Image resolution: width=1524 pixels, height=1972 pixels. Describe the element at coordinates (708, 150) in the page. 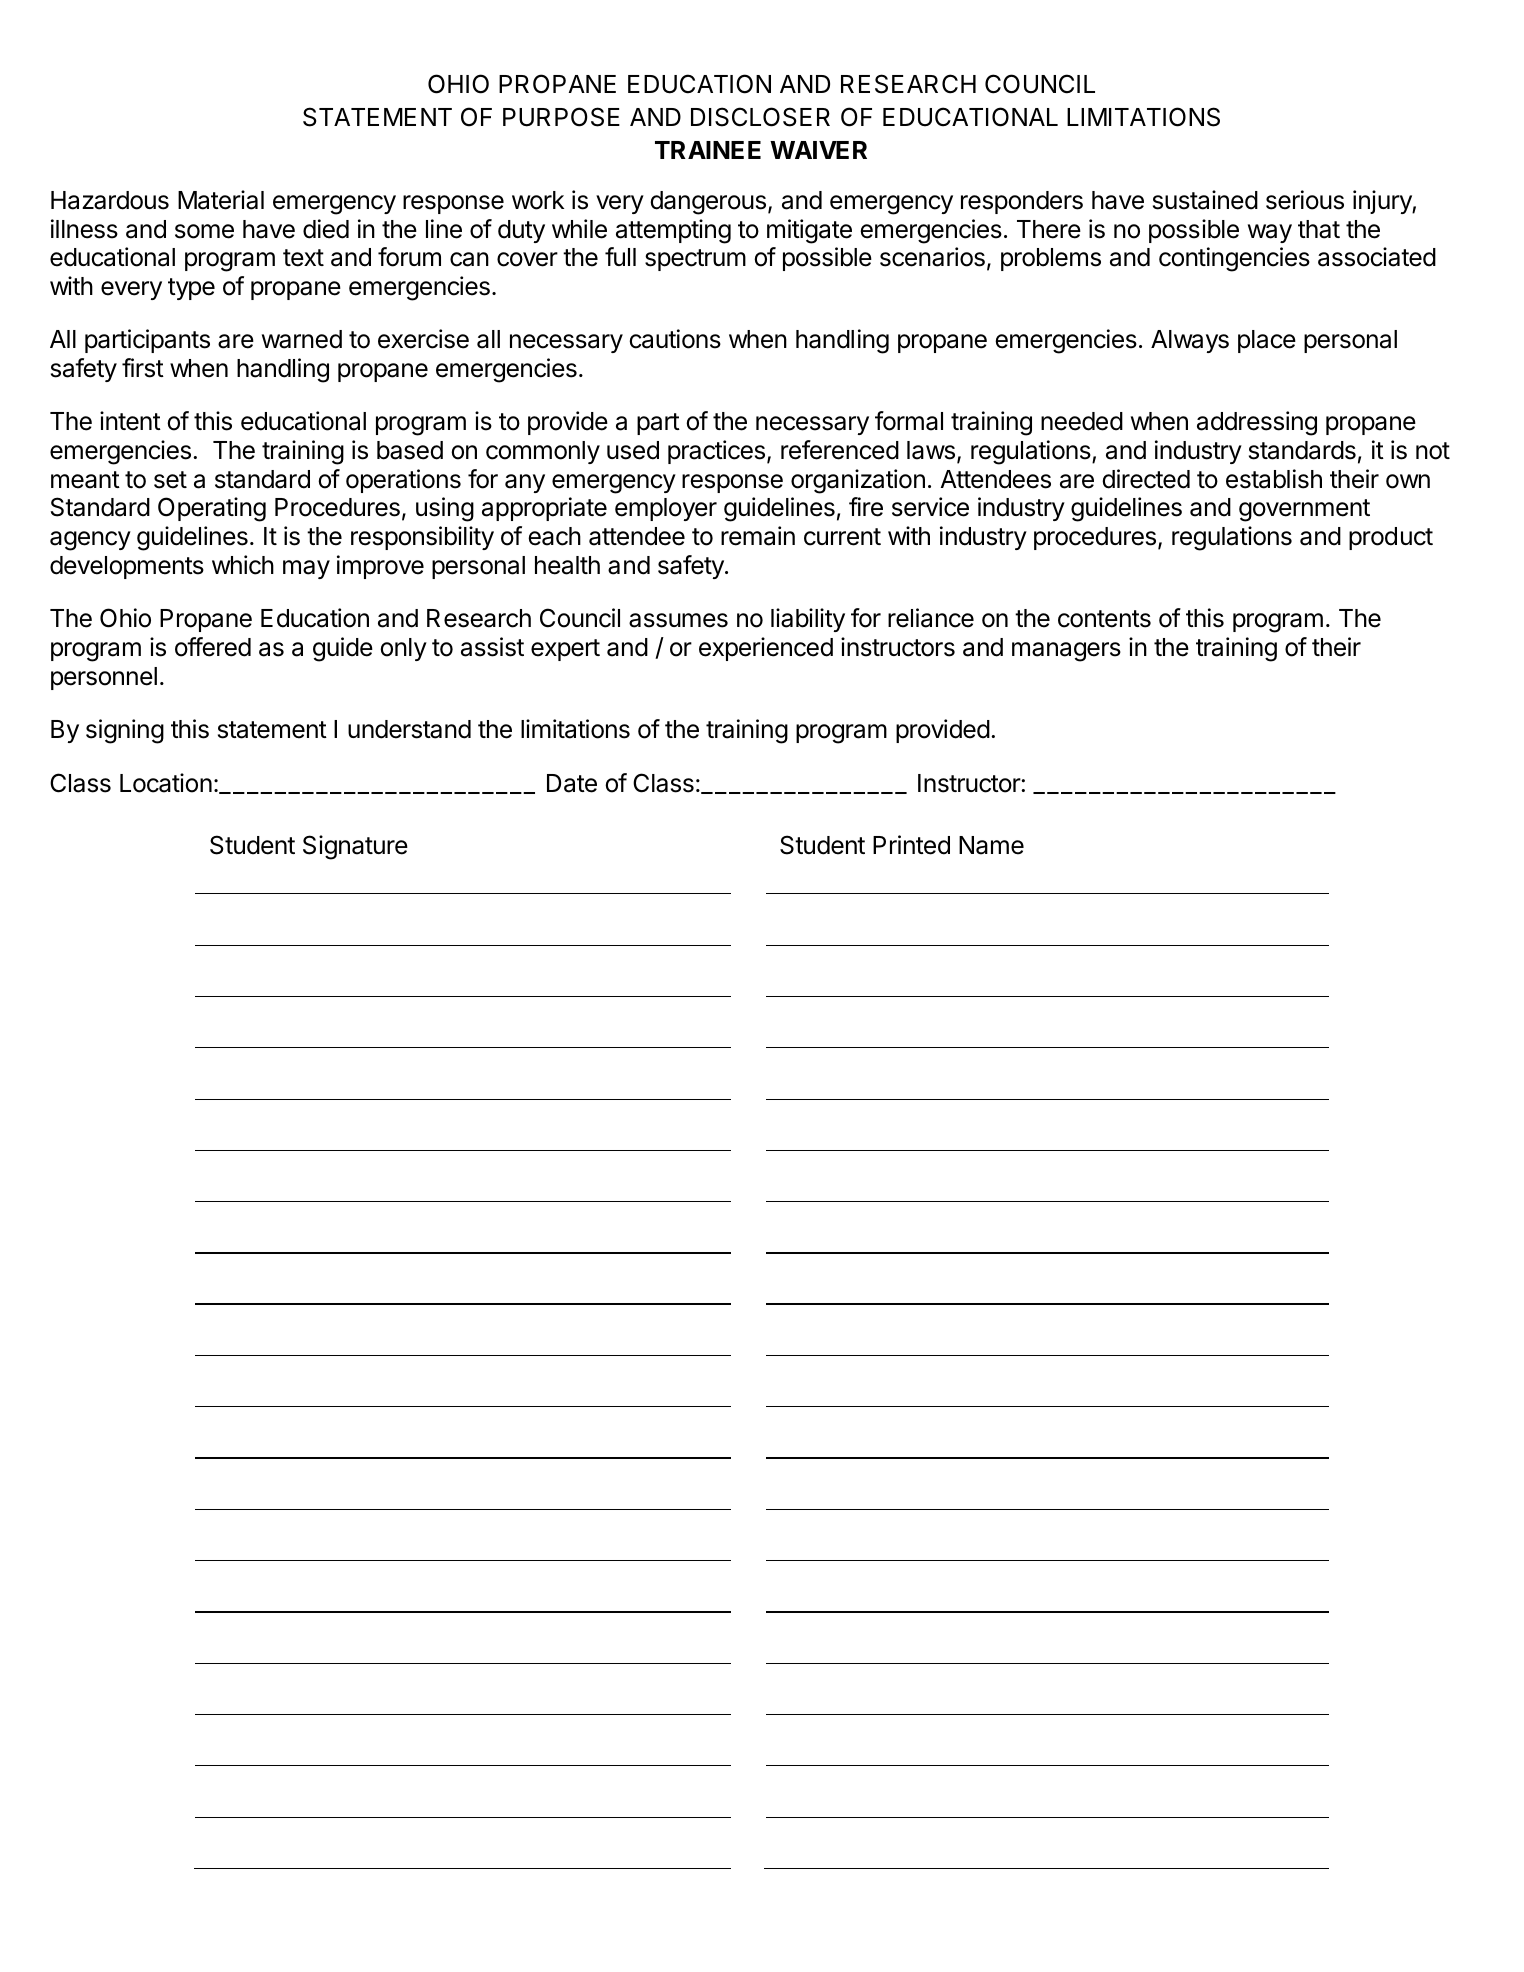

I see `TRAINEE` at that location.
